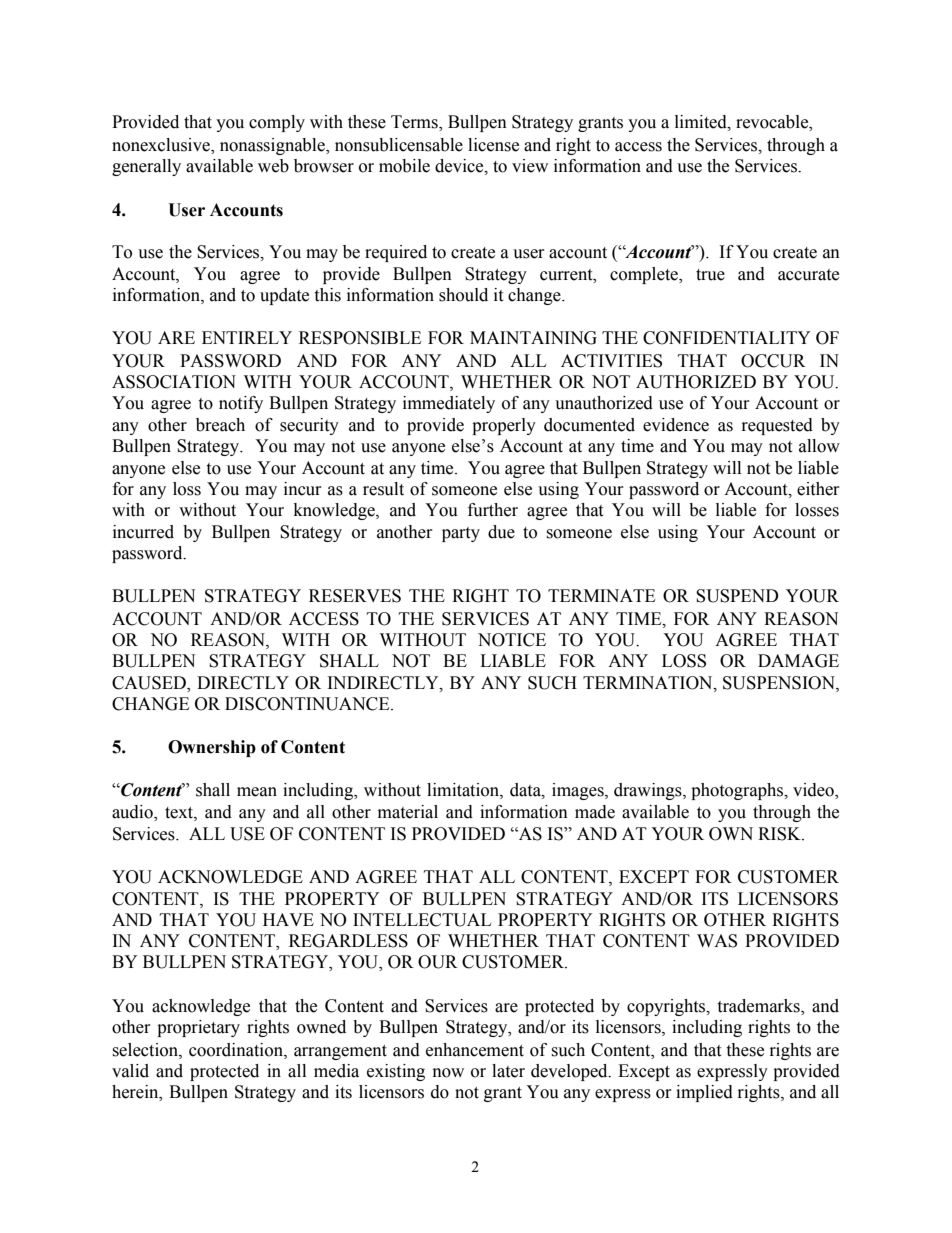 This page has height=1233, width=952. I want to click on license, so click(493, 145).
